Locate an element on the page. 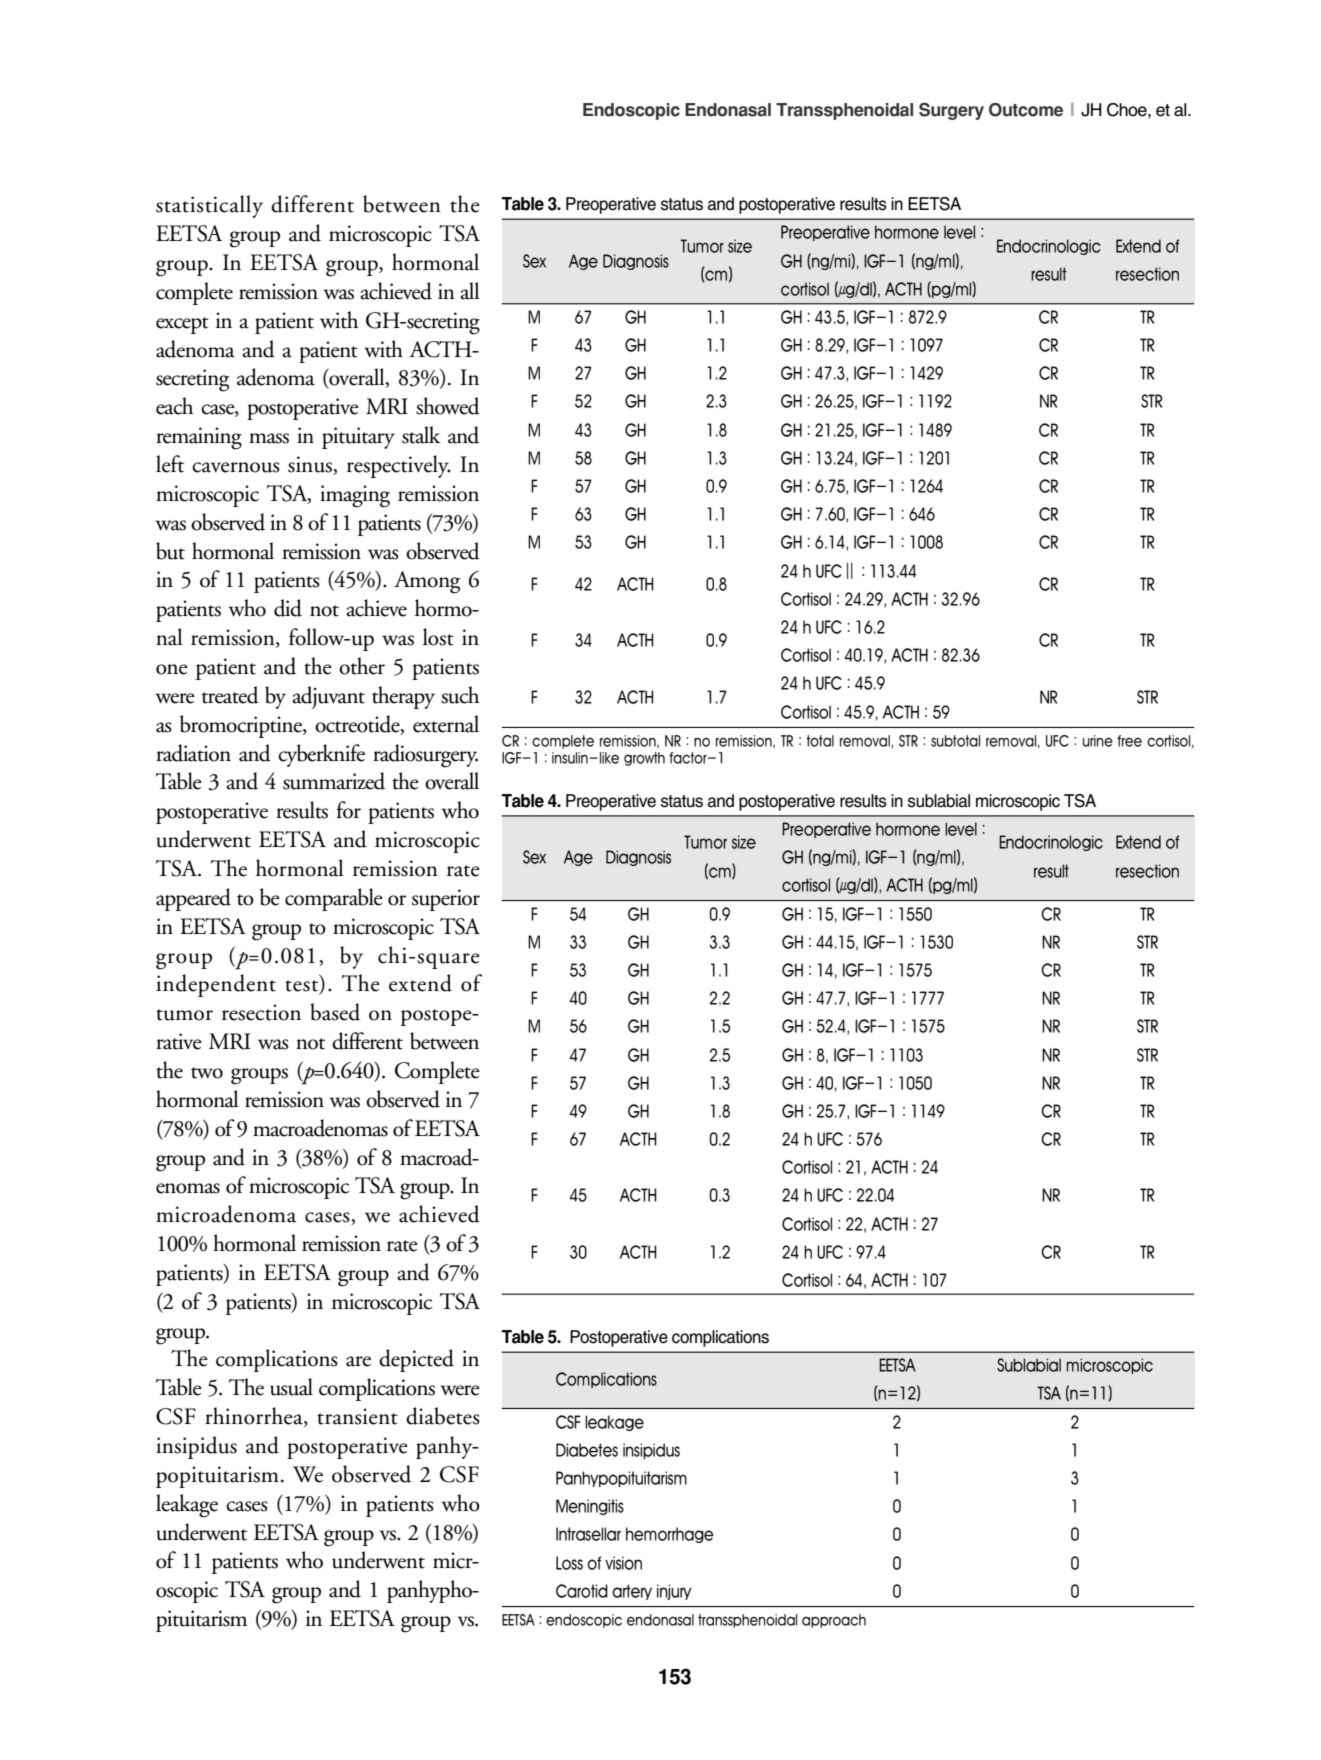  stalk is located at coordinates (421, 435).
